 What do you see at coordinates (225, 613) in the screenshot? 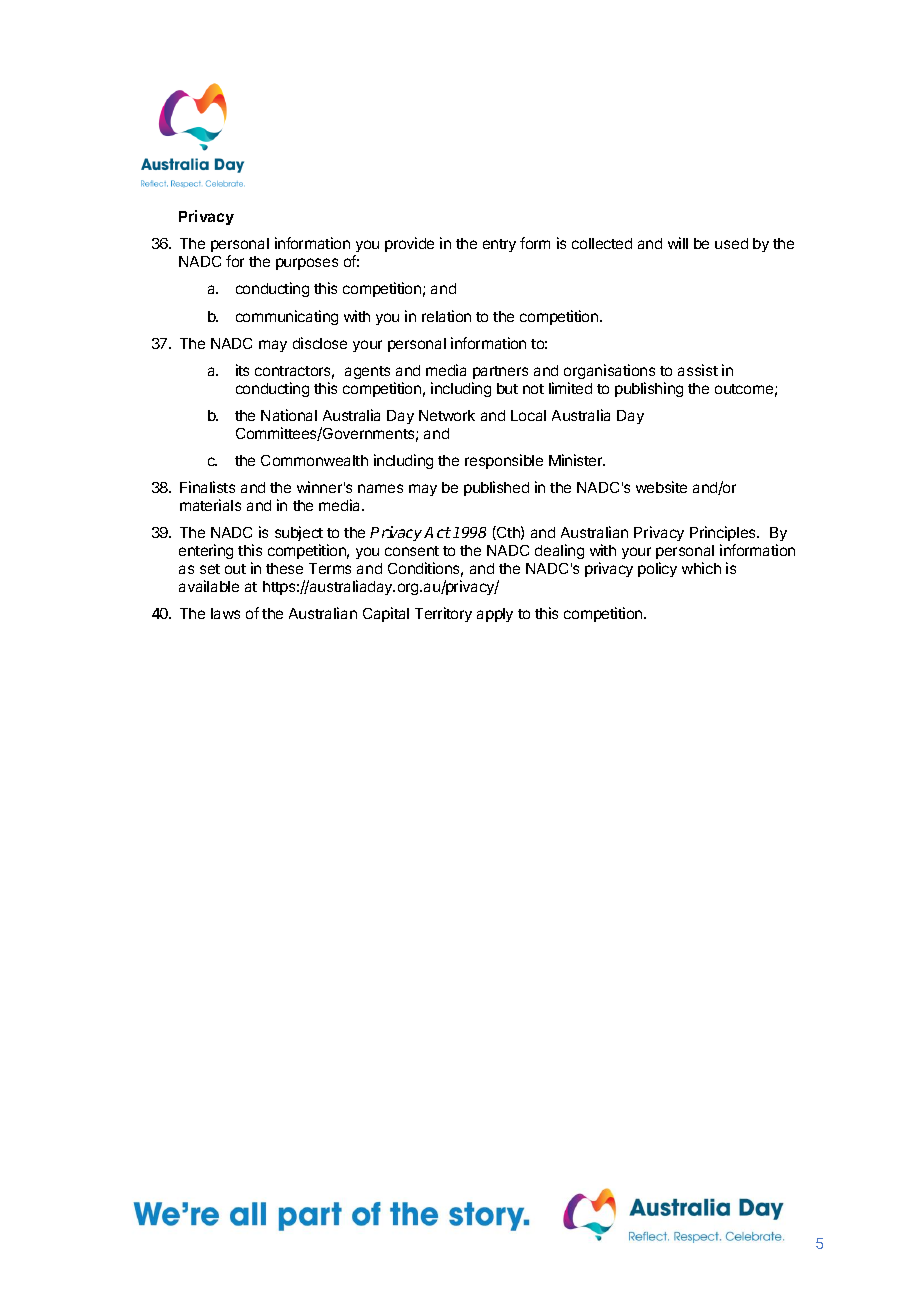
I see `laws` at bounding box center [225, 613].
